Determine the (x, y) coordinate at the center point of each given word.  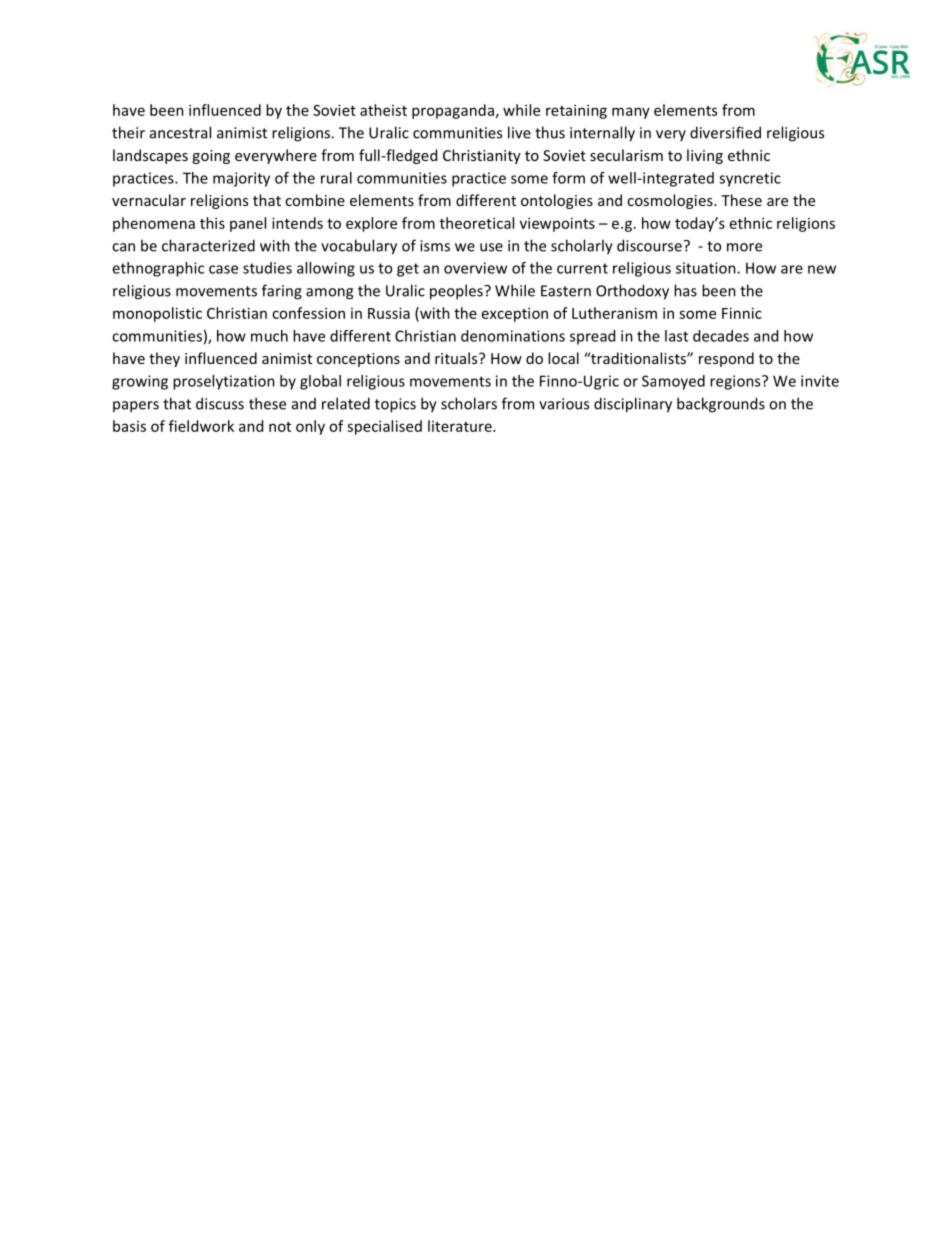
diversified (725, 132)
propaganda (453, 111)
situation (707, 268)
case (223, 269)
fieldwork (201, 426)
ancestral (180, 132)
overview (475, 268)
